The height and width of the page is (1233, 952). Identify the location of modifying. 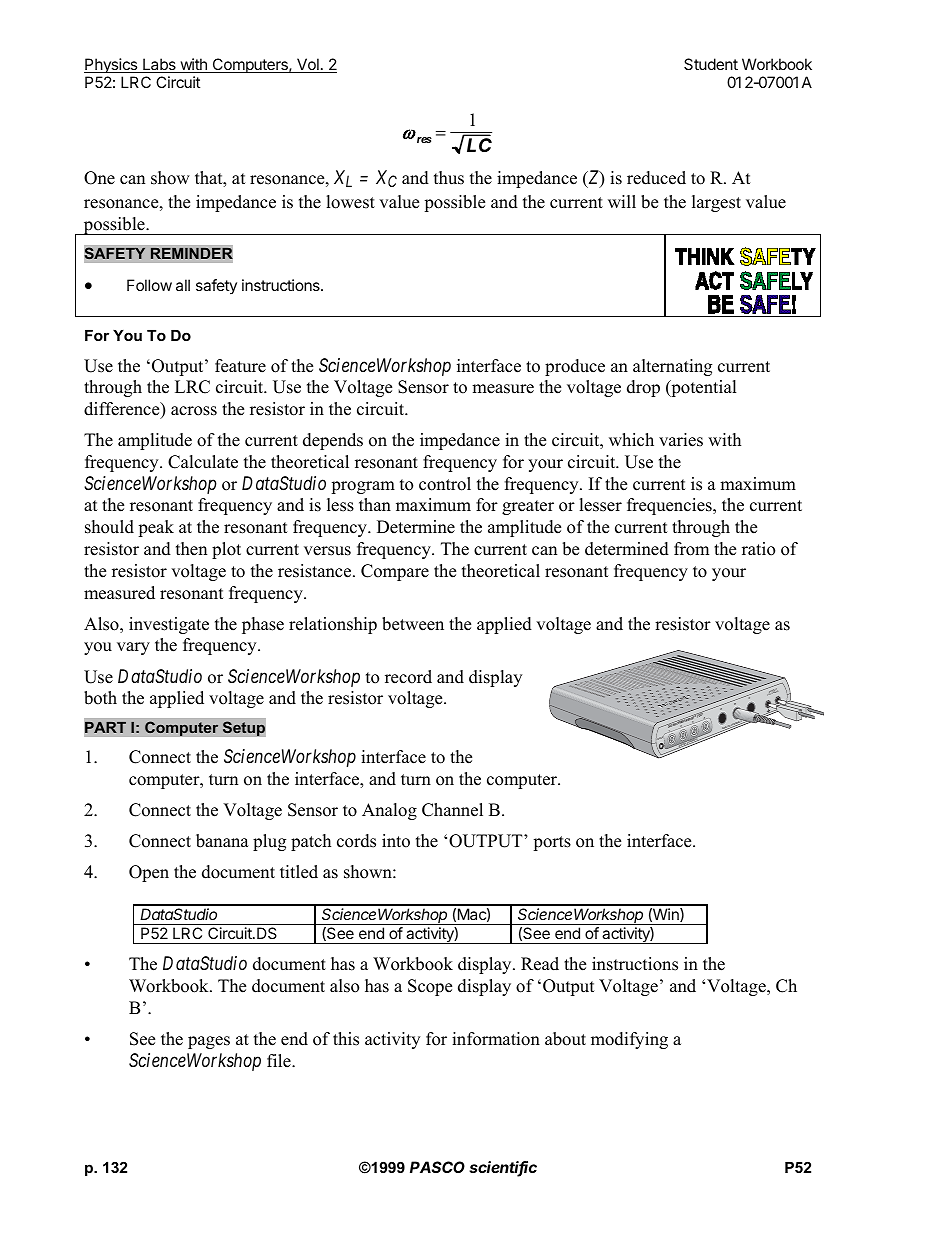
(629, 1040).
